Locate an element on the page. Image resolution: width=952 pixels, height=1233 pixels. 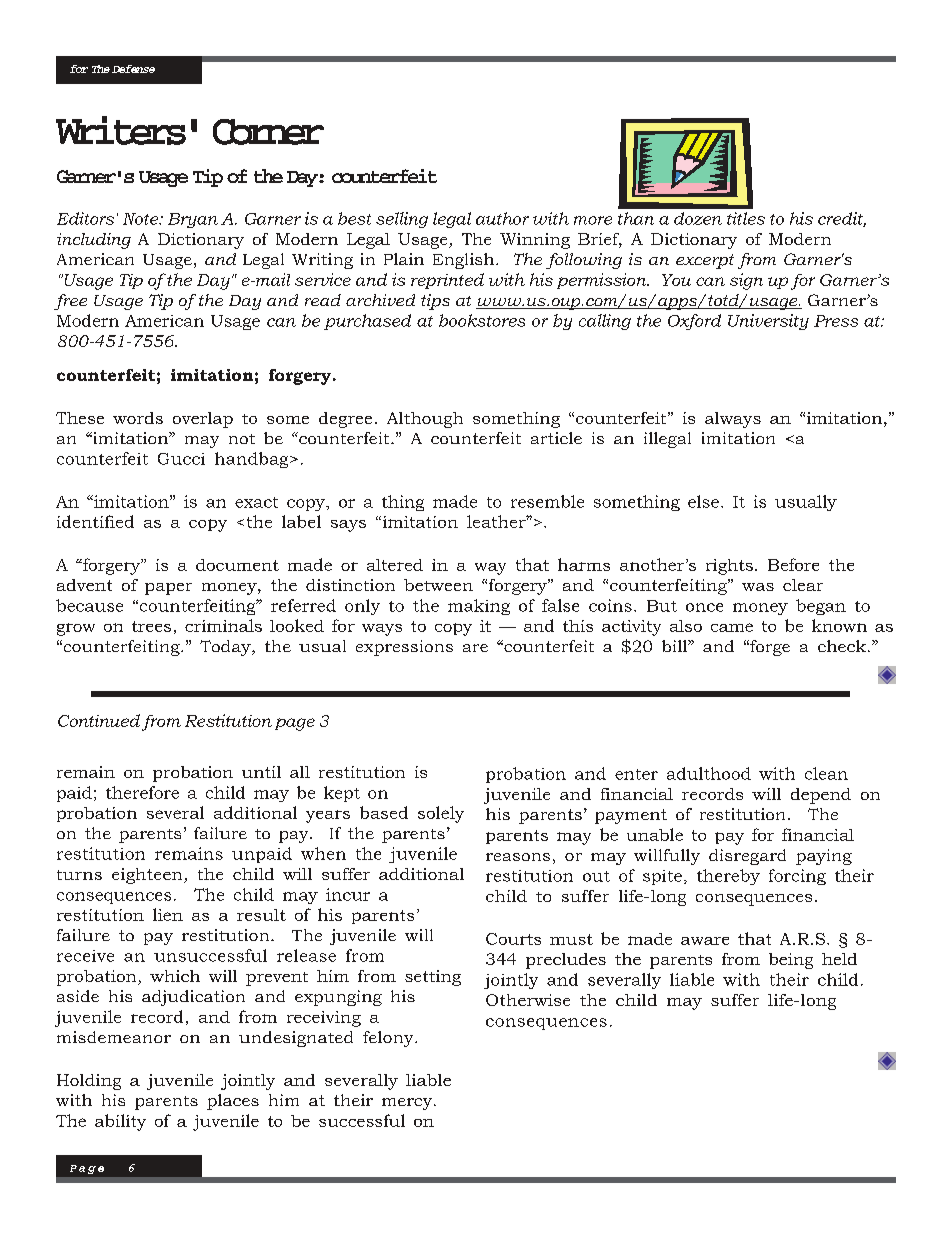
being is located at coordinates (791, 961).
